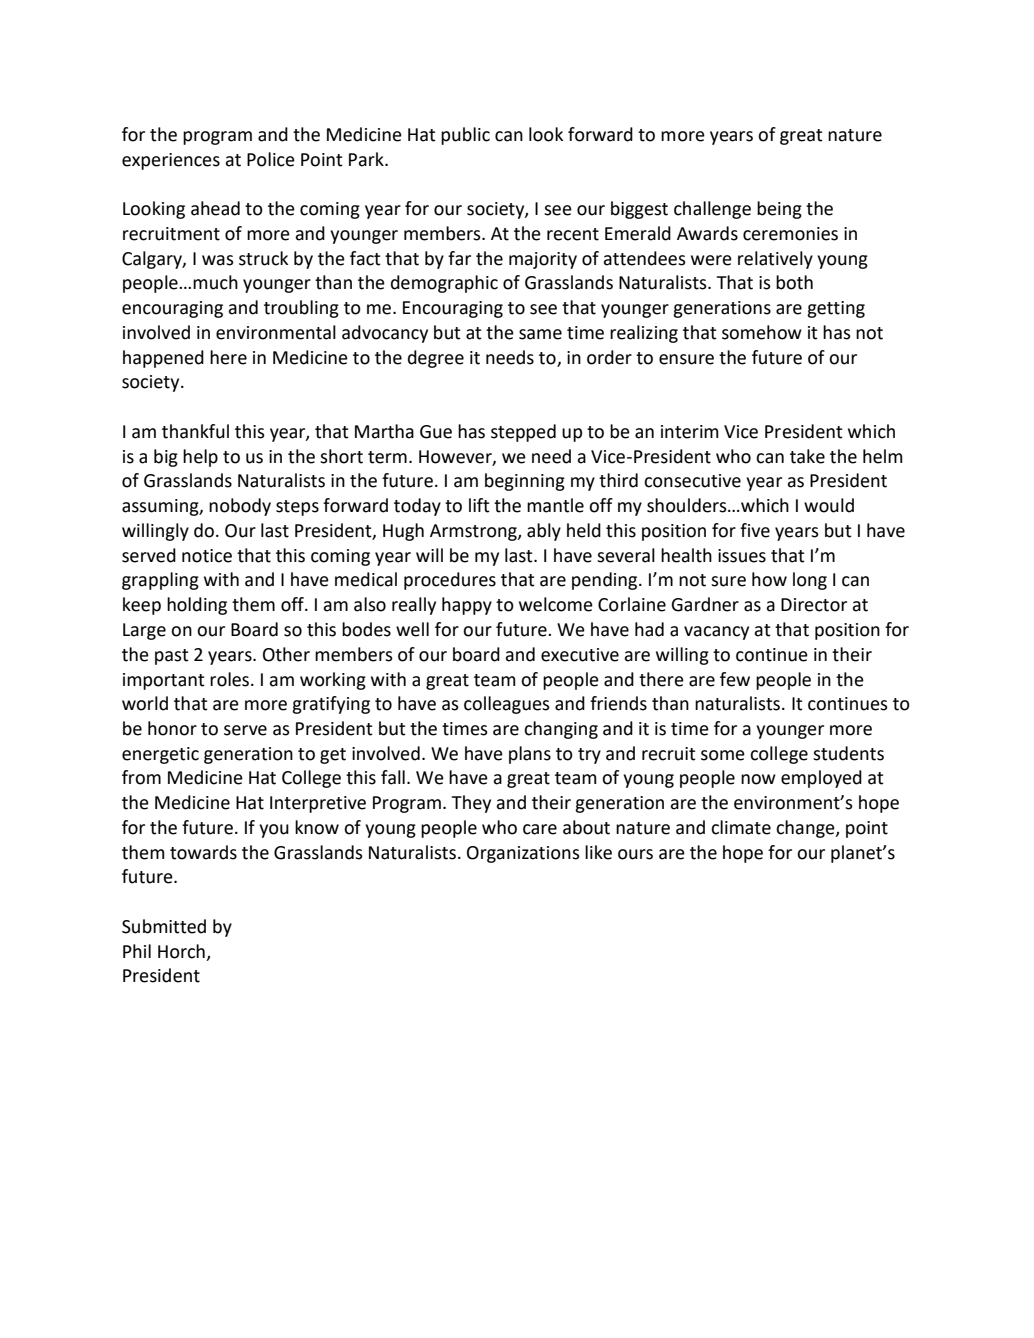 Image resolution: width=1034 pixels, height=1338 pixels. Describe the element at coordinates (164, 926) in the image. I see `Submitted` at that location.
